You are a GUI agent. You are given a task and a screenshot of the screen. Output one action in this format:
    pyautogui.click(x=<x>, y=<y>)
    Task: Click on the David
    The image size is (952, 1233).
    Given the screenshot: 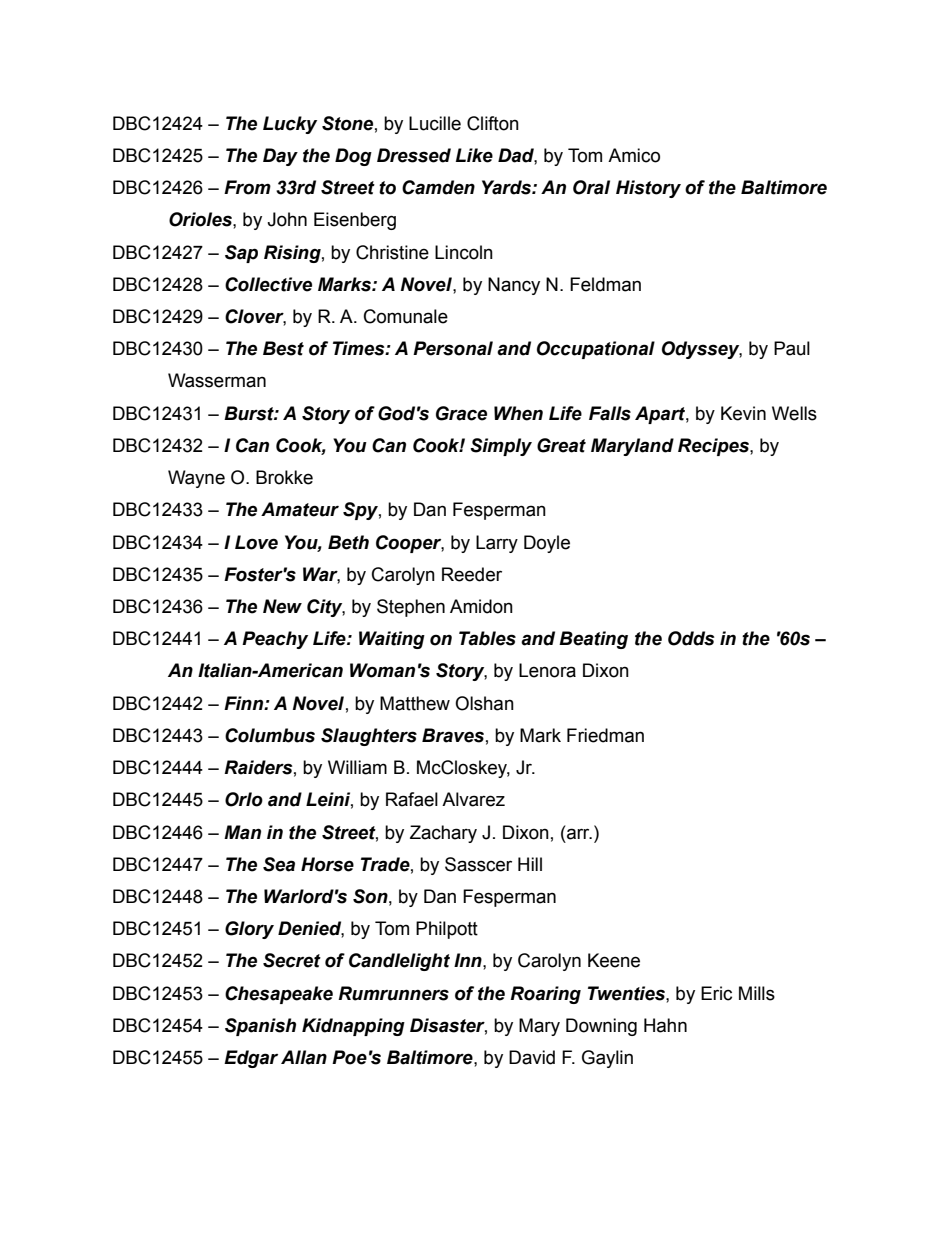 What is the action you would take?
    pyautogui.click(x=532, y=1057)
